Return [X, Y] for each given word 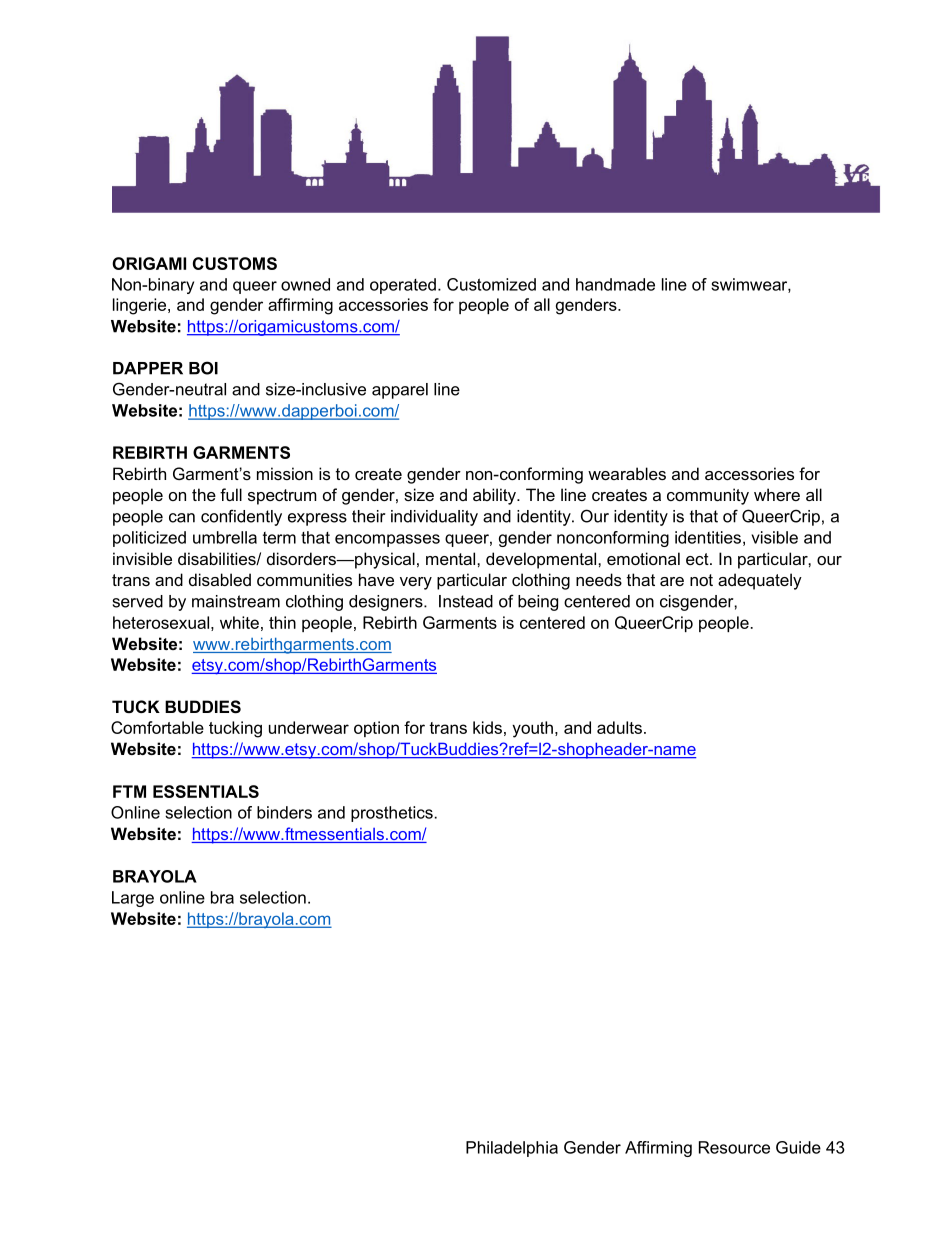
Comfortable [157, 727]
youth [532, 729]
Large [133, 899]
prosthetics [392, 814]
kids [487, 727]
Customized [491, 284]
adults [619, 727]
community [708, 496]
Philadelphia [512, 1149]
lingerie [141, 306]
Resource [734, 1147]
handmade [615, 284]
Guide [798, 1147]
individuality [434, 518]
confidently [241, 517]
